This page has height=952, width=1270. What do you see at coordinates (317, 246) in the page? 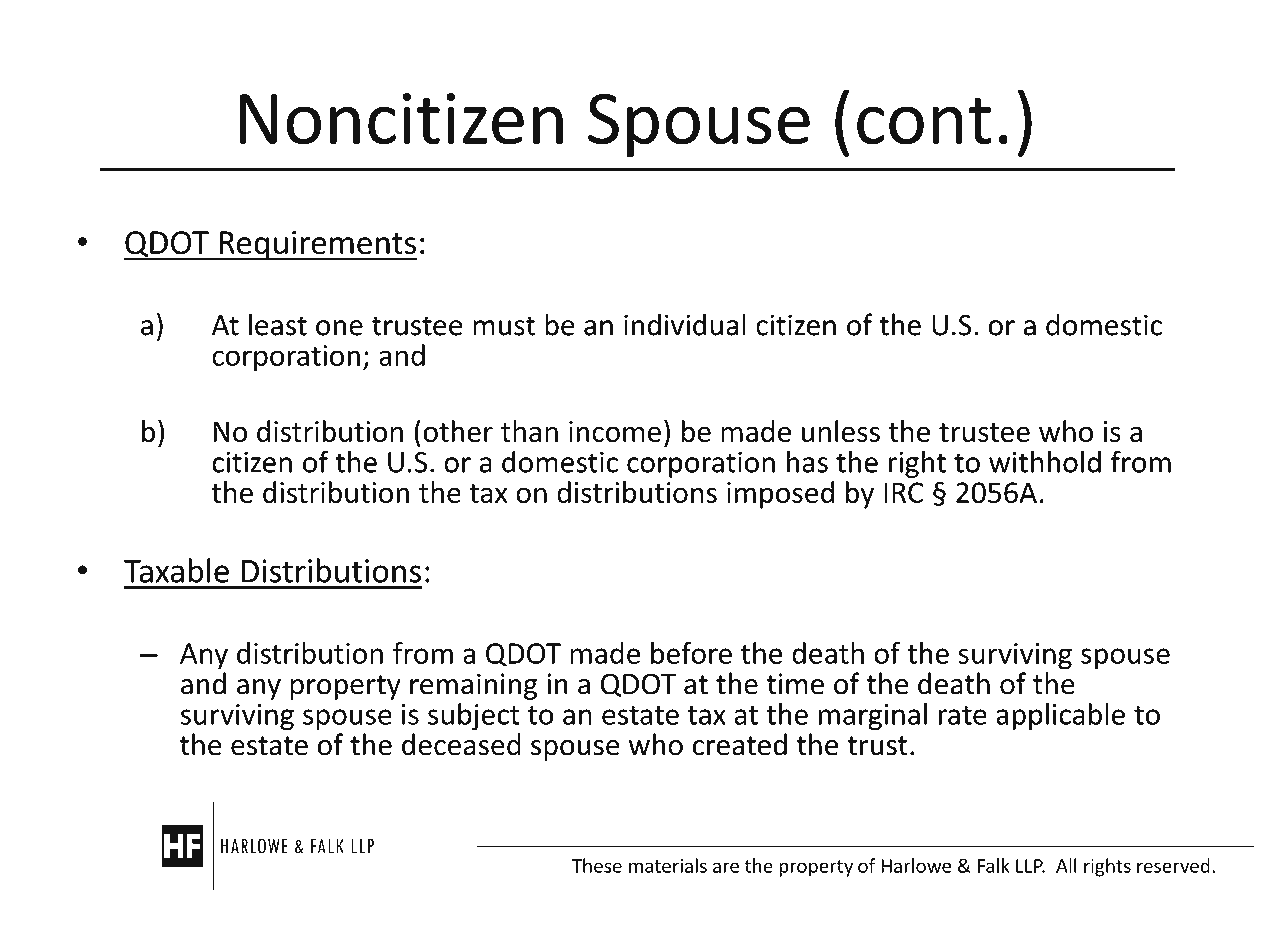
I see `Requirements` at bounding box center [317, 246].
